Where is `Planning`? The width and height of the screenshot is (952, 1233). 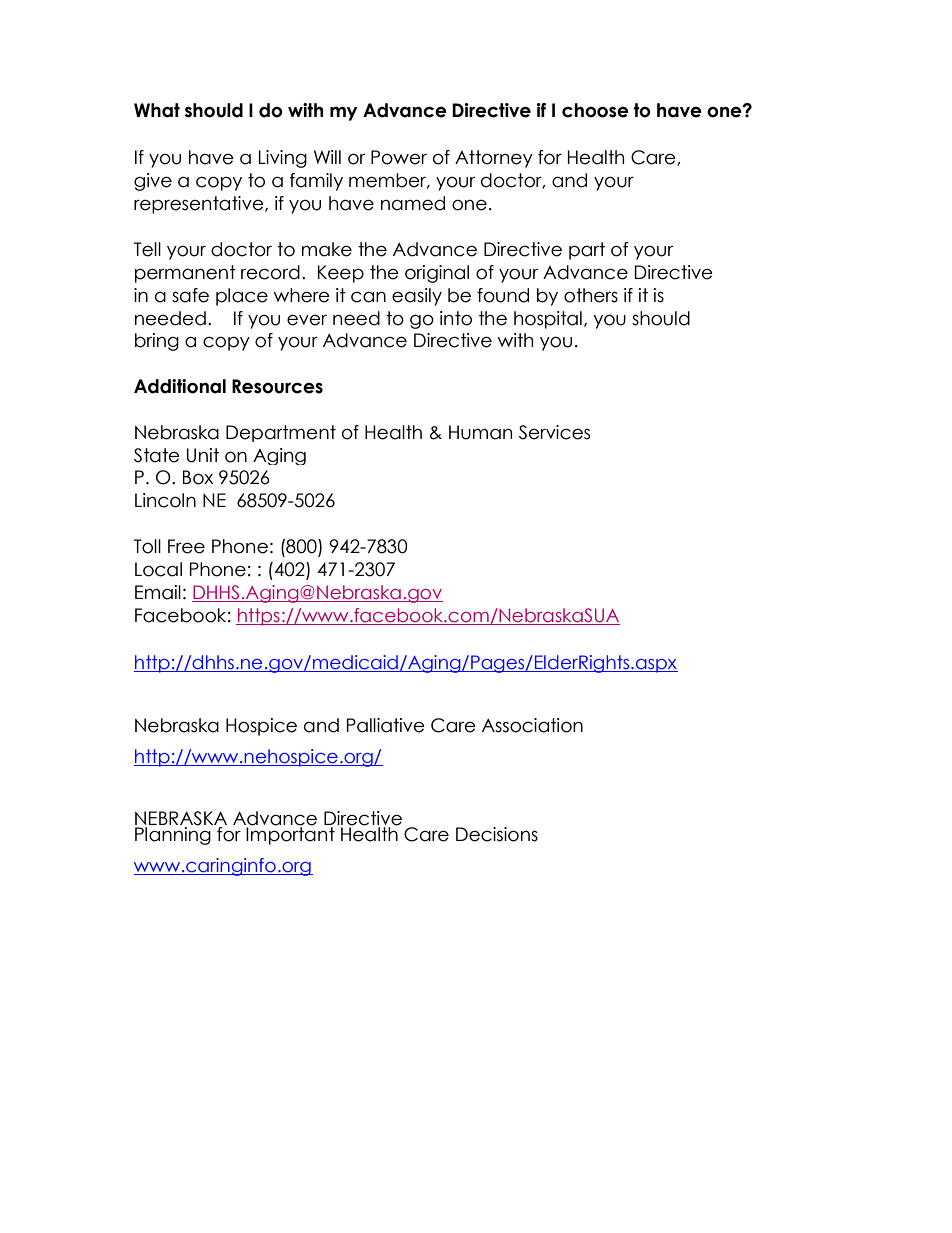
Planning is located at coordinates (174, 834).
